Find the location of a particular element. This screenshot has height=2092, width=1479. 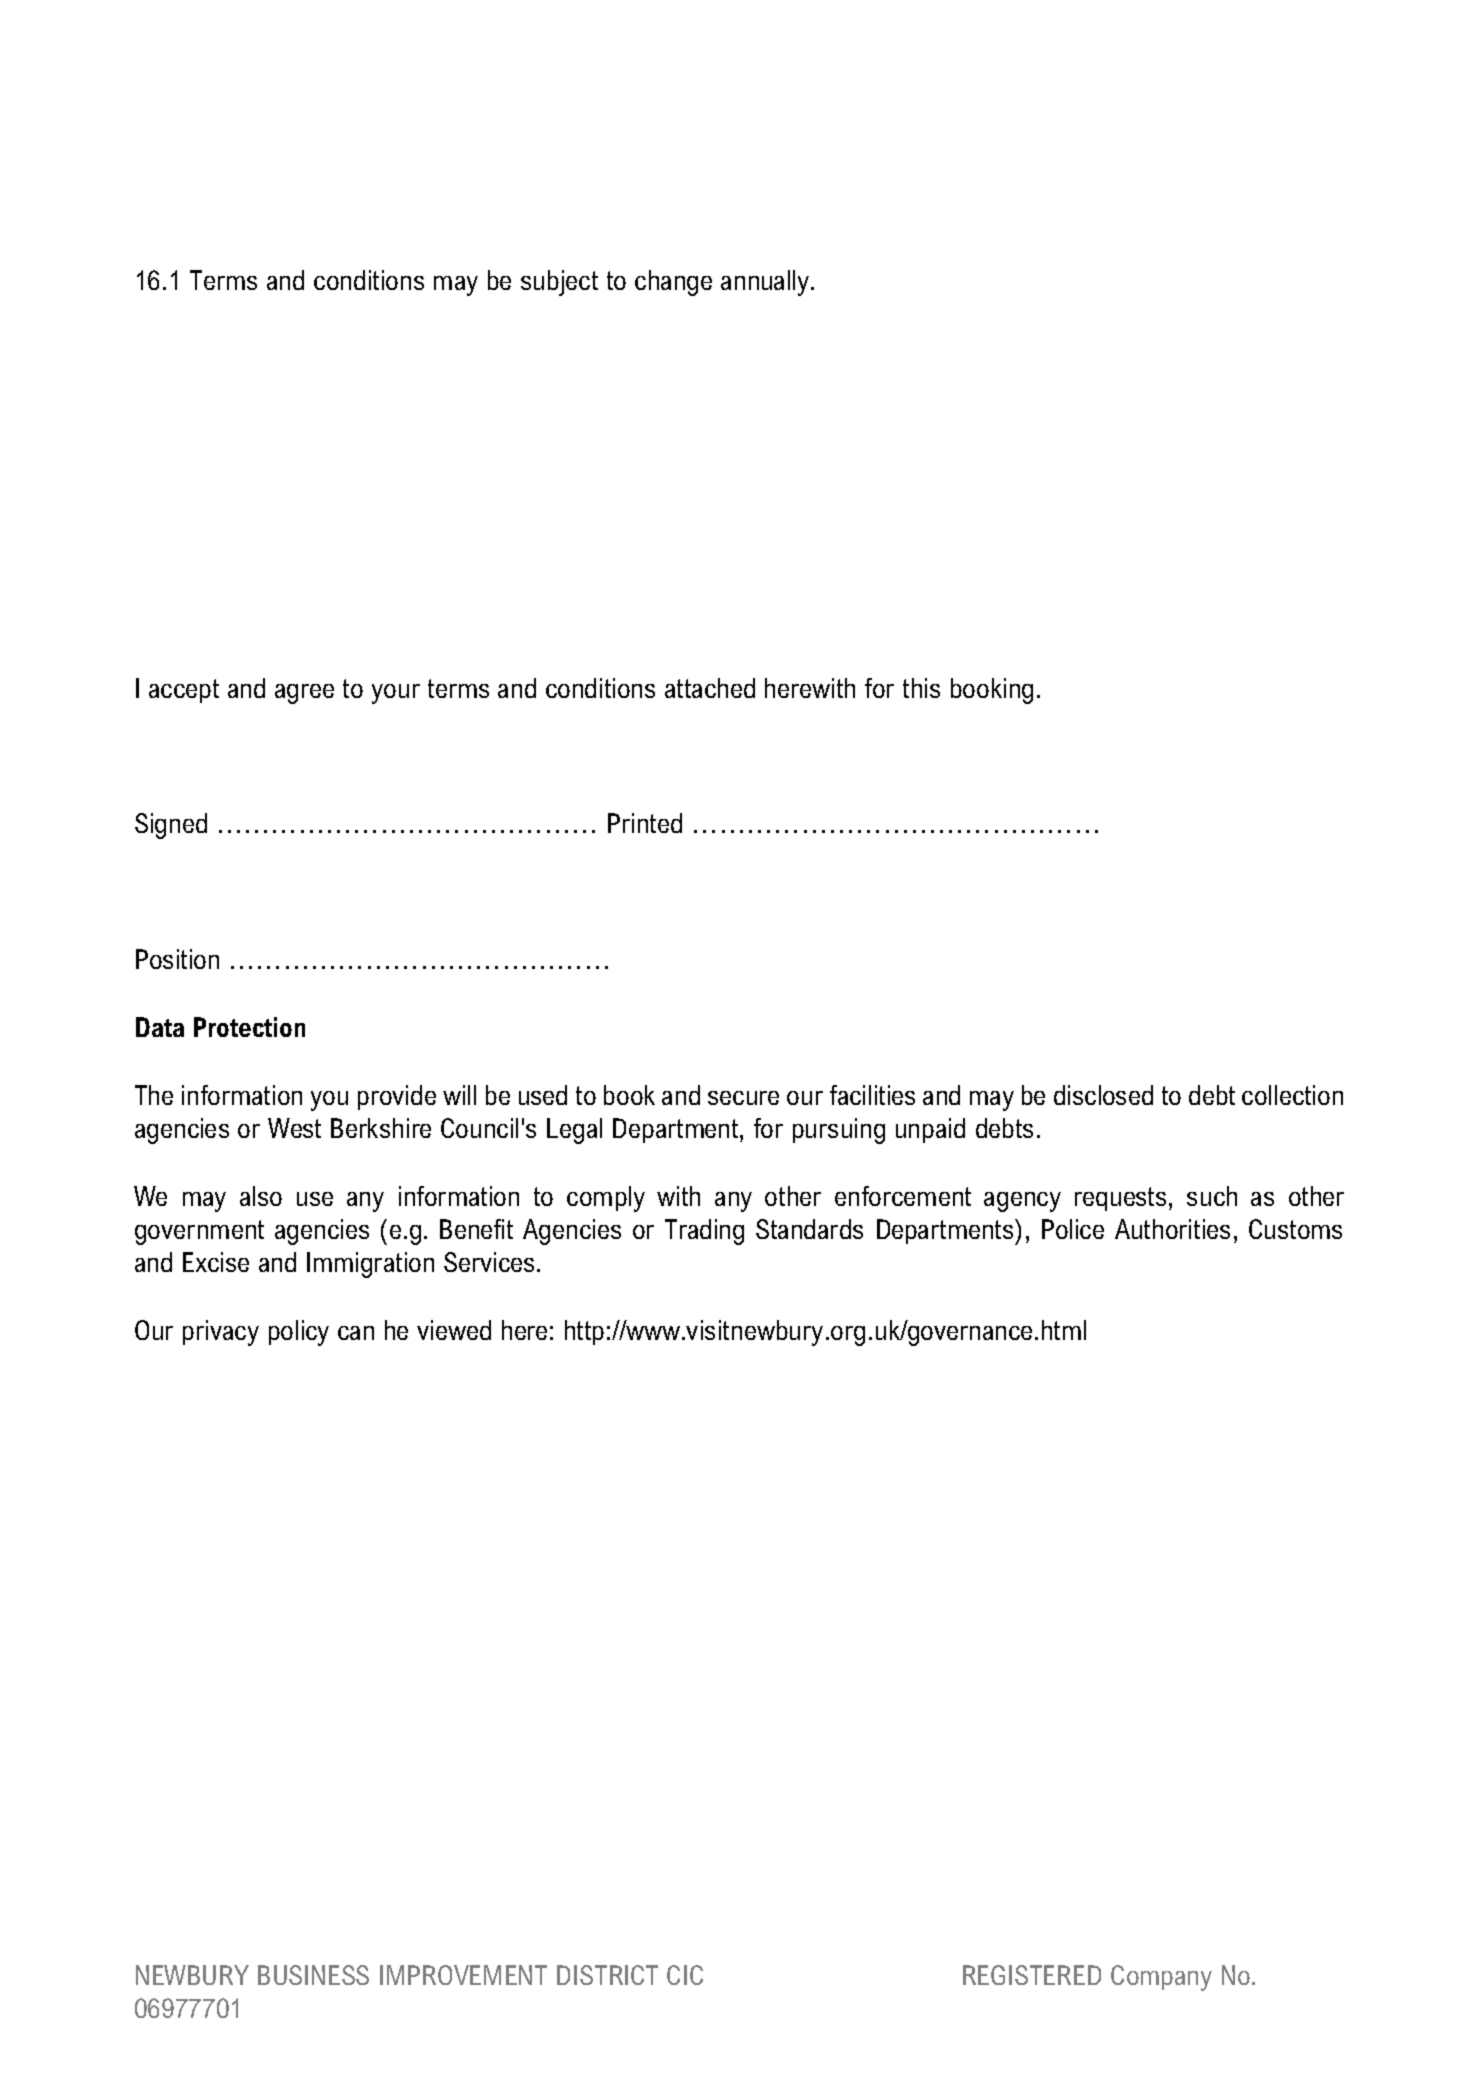

policy is located at coordinates (299, 1333).
